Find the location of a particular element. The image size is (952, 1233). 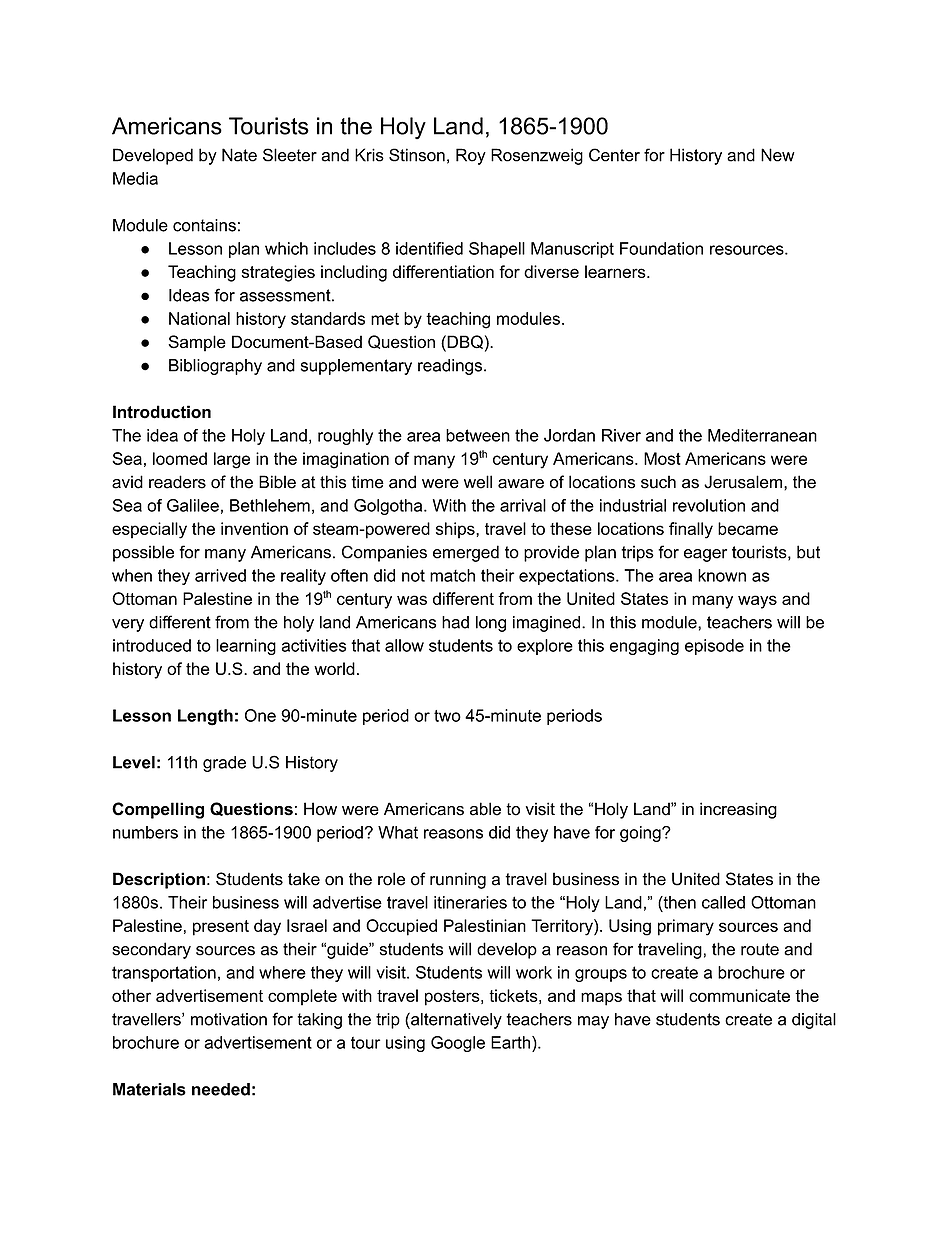

New is located at coordinates (778, 155).
